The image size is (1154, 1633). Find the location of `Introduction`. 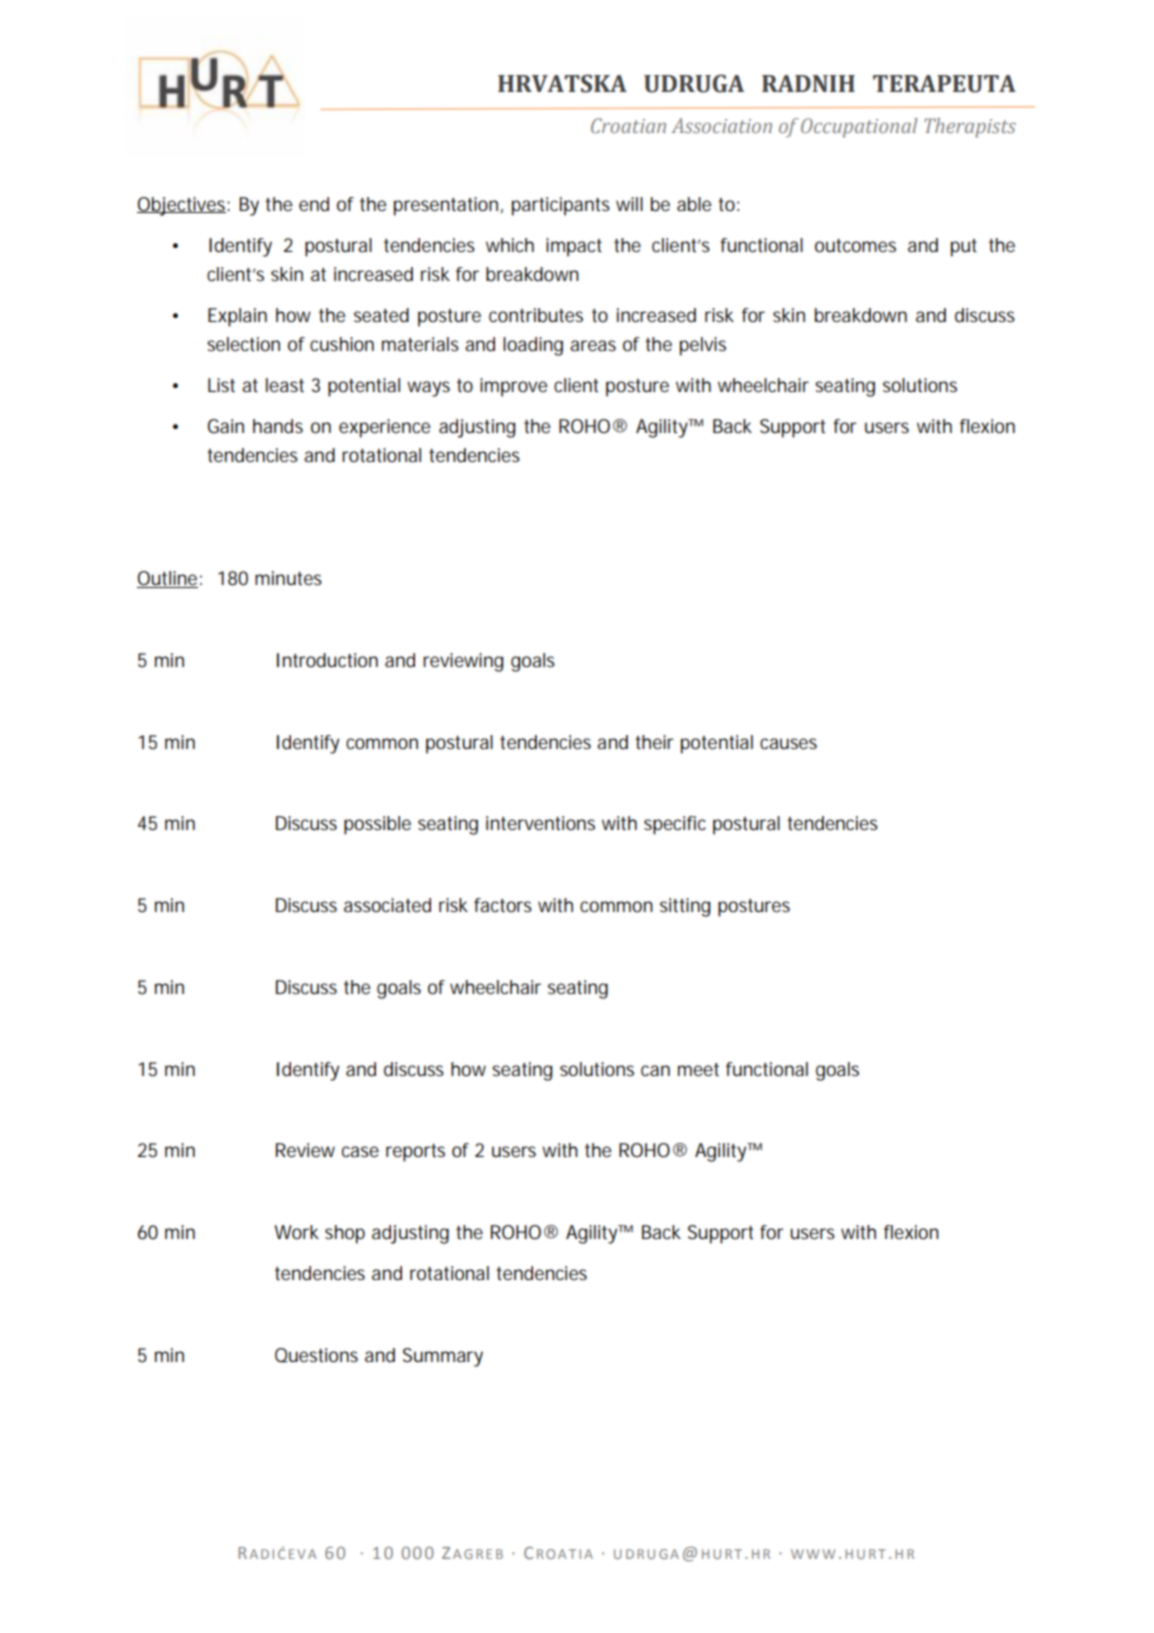

Introduction is located at coordinates (327, 660).
